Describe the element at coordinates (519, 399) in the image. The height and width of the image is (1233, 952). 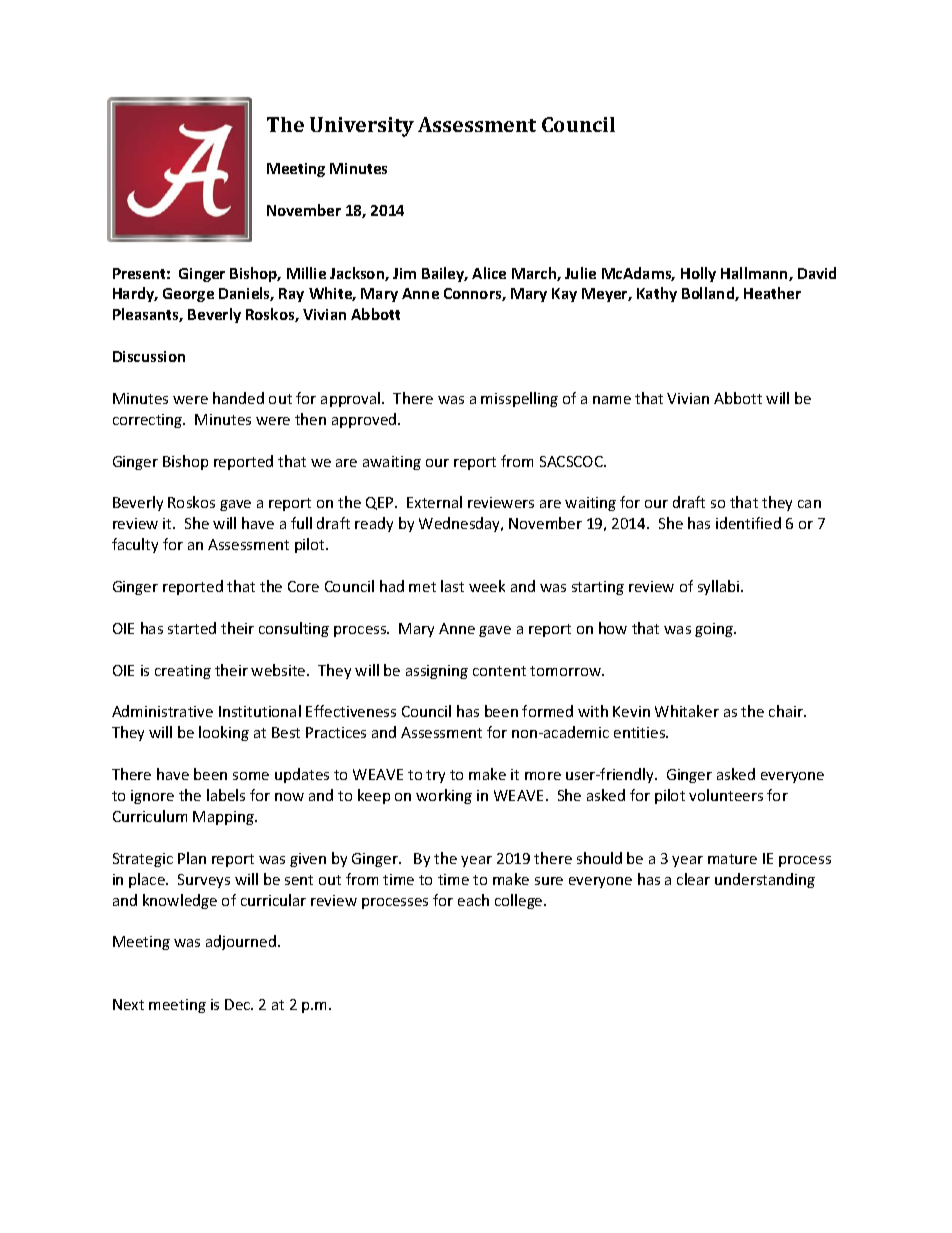
I see `misspelling` at that location.
